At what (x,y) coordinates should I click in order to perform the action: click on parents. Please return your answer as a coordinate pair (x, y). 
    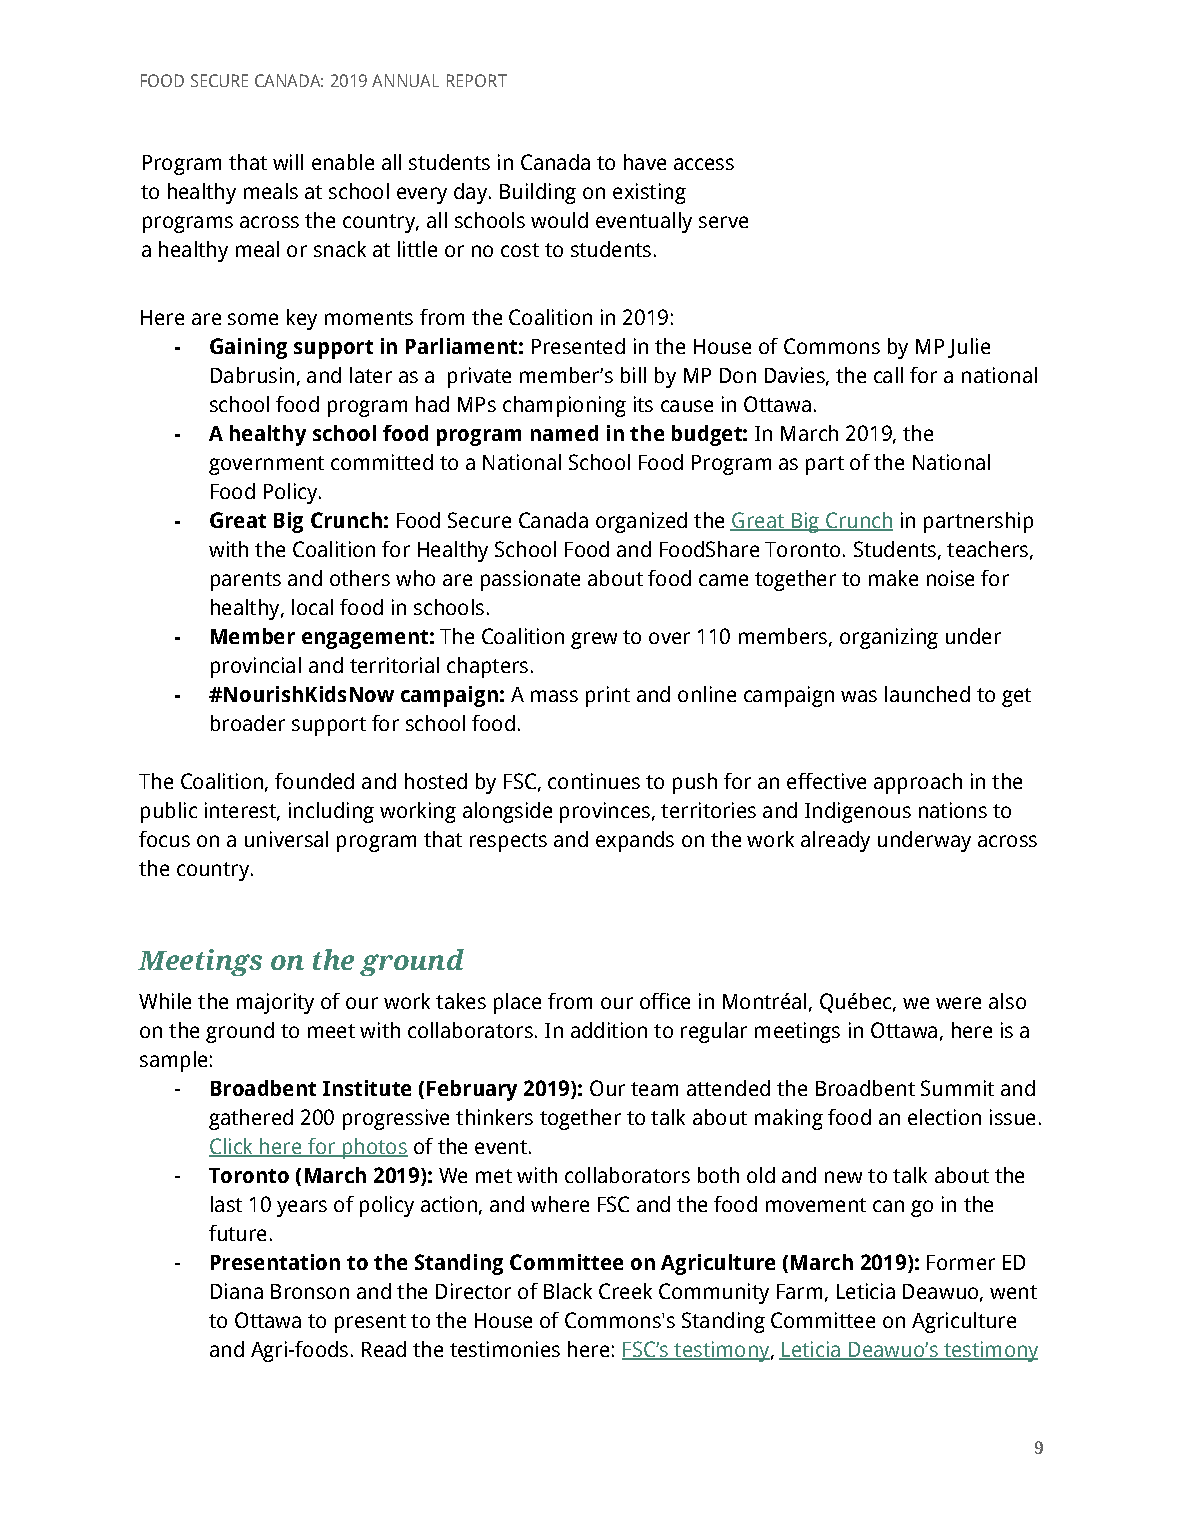
    Looking at the image, I should click on (246, 581).
